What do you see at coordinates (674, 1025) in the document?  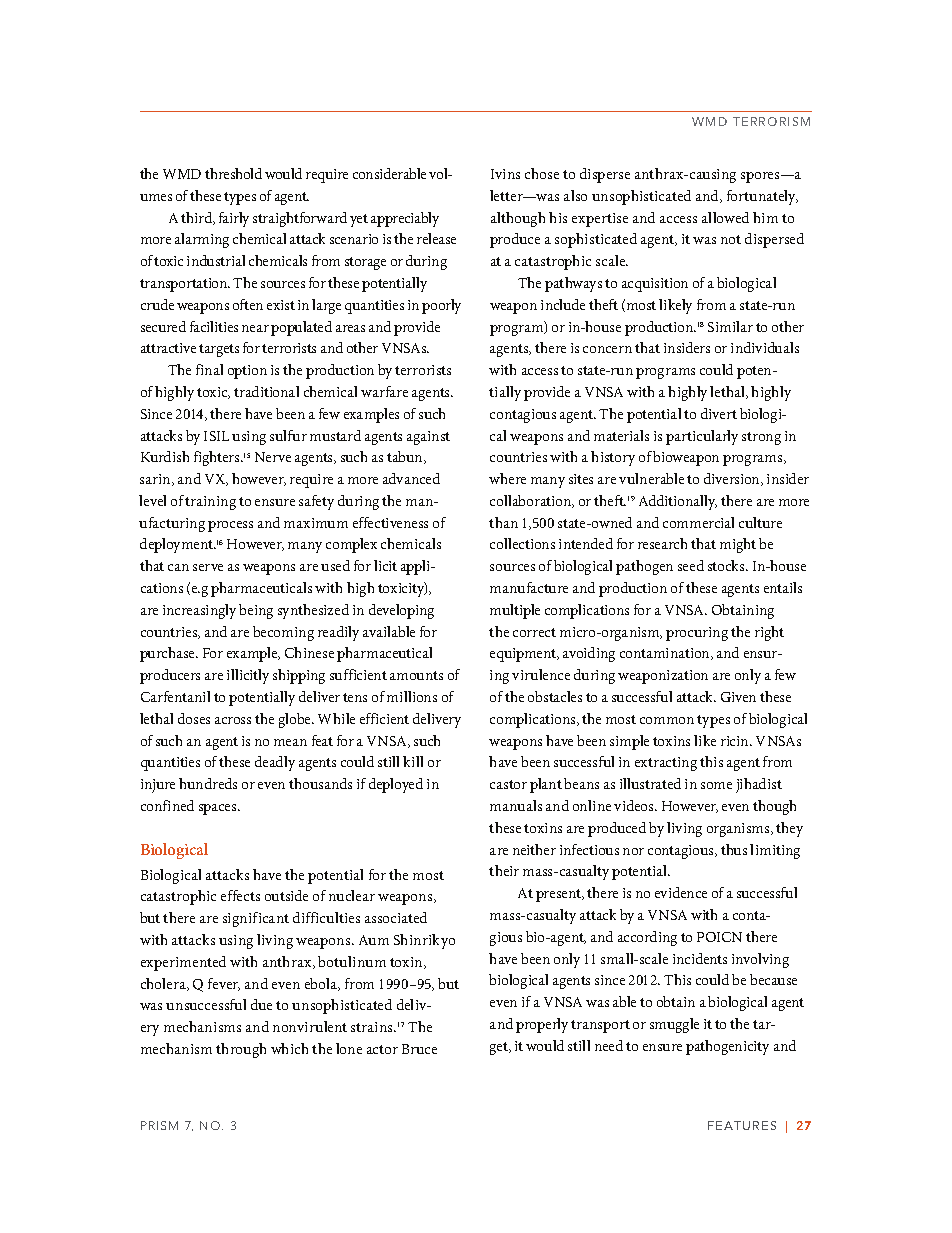 I see `smuggle` at bounding box center [674, 1025].
